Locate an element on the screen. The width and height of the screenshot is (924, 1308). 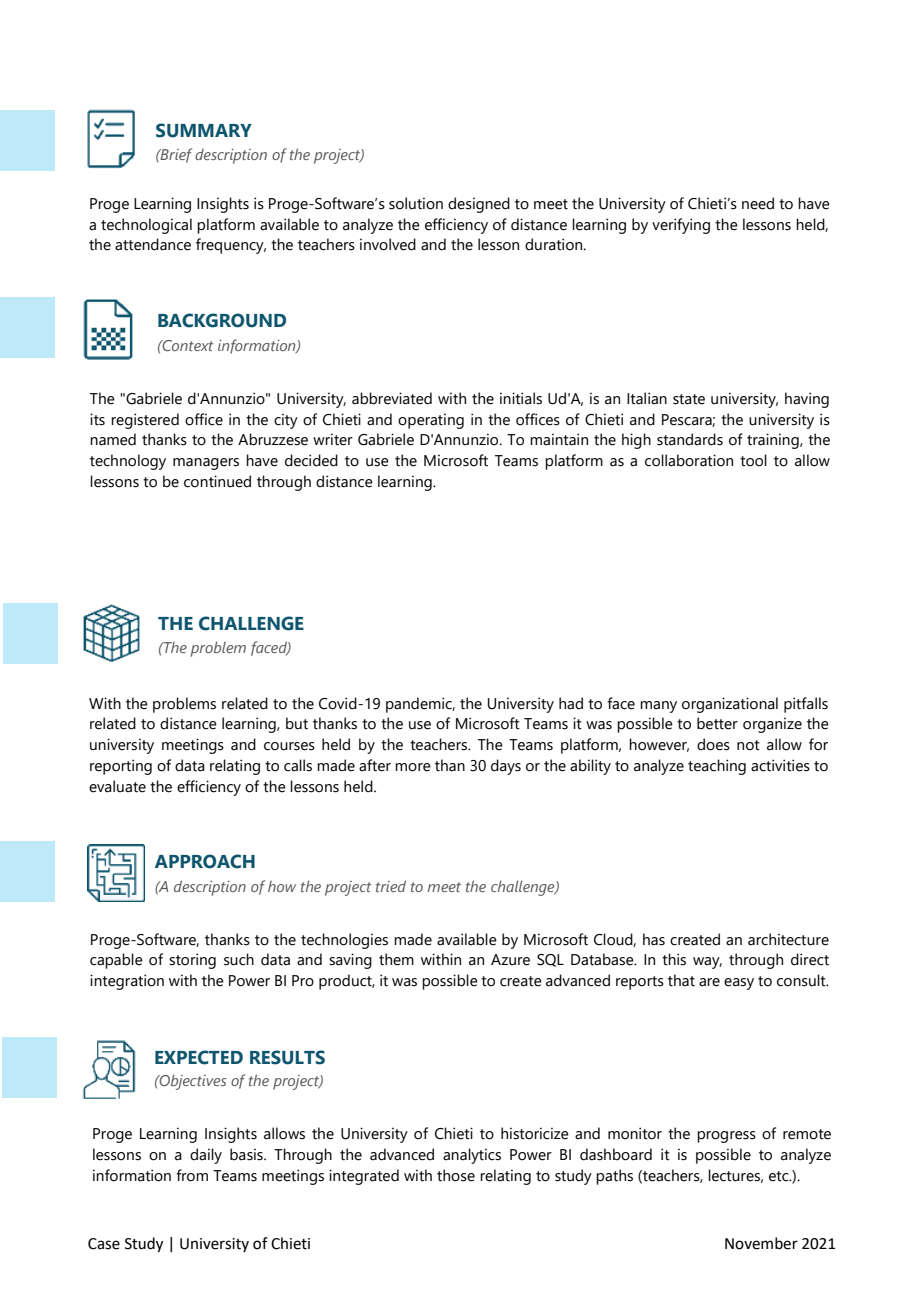
SUMMARY is located at coordinates (204, 130).
